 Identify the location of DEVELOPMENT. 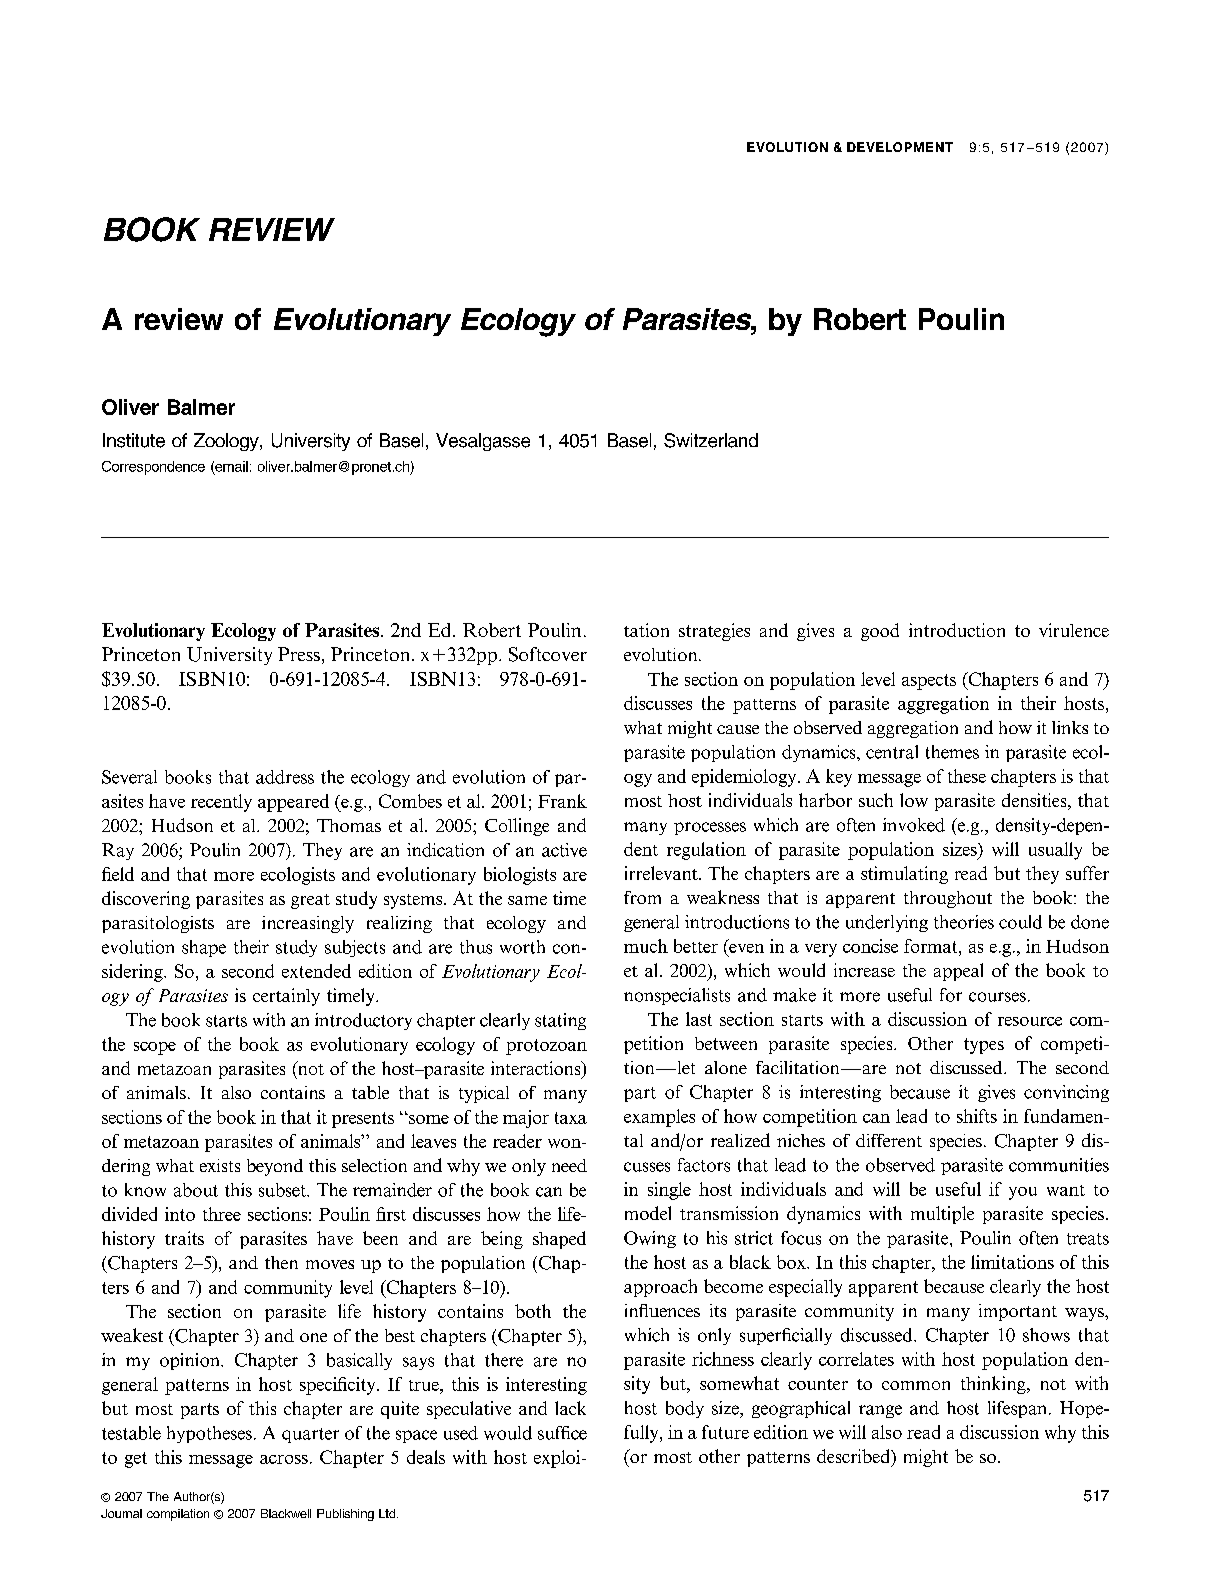
(900, 147).
